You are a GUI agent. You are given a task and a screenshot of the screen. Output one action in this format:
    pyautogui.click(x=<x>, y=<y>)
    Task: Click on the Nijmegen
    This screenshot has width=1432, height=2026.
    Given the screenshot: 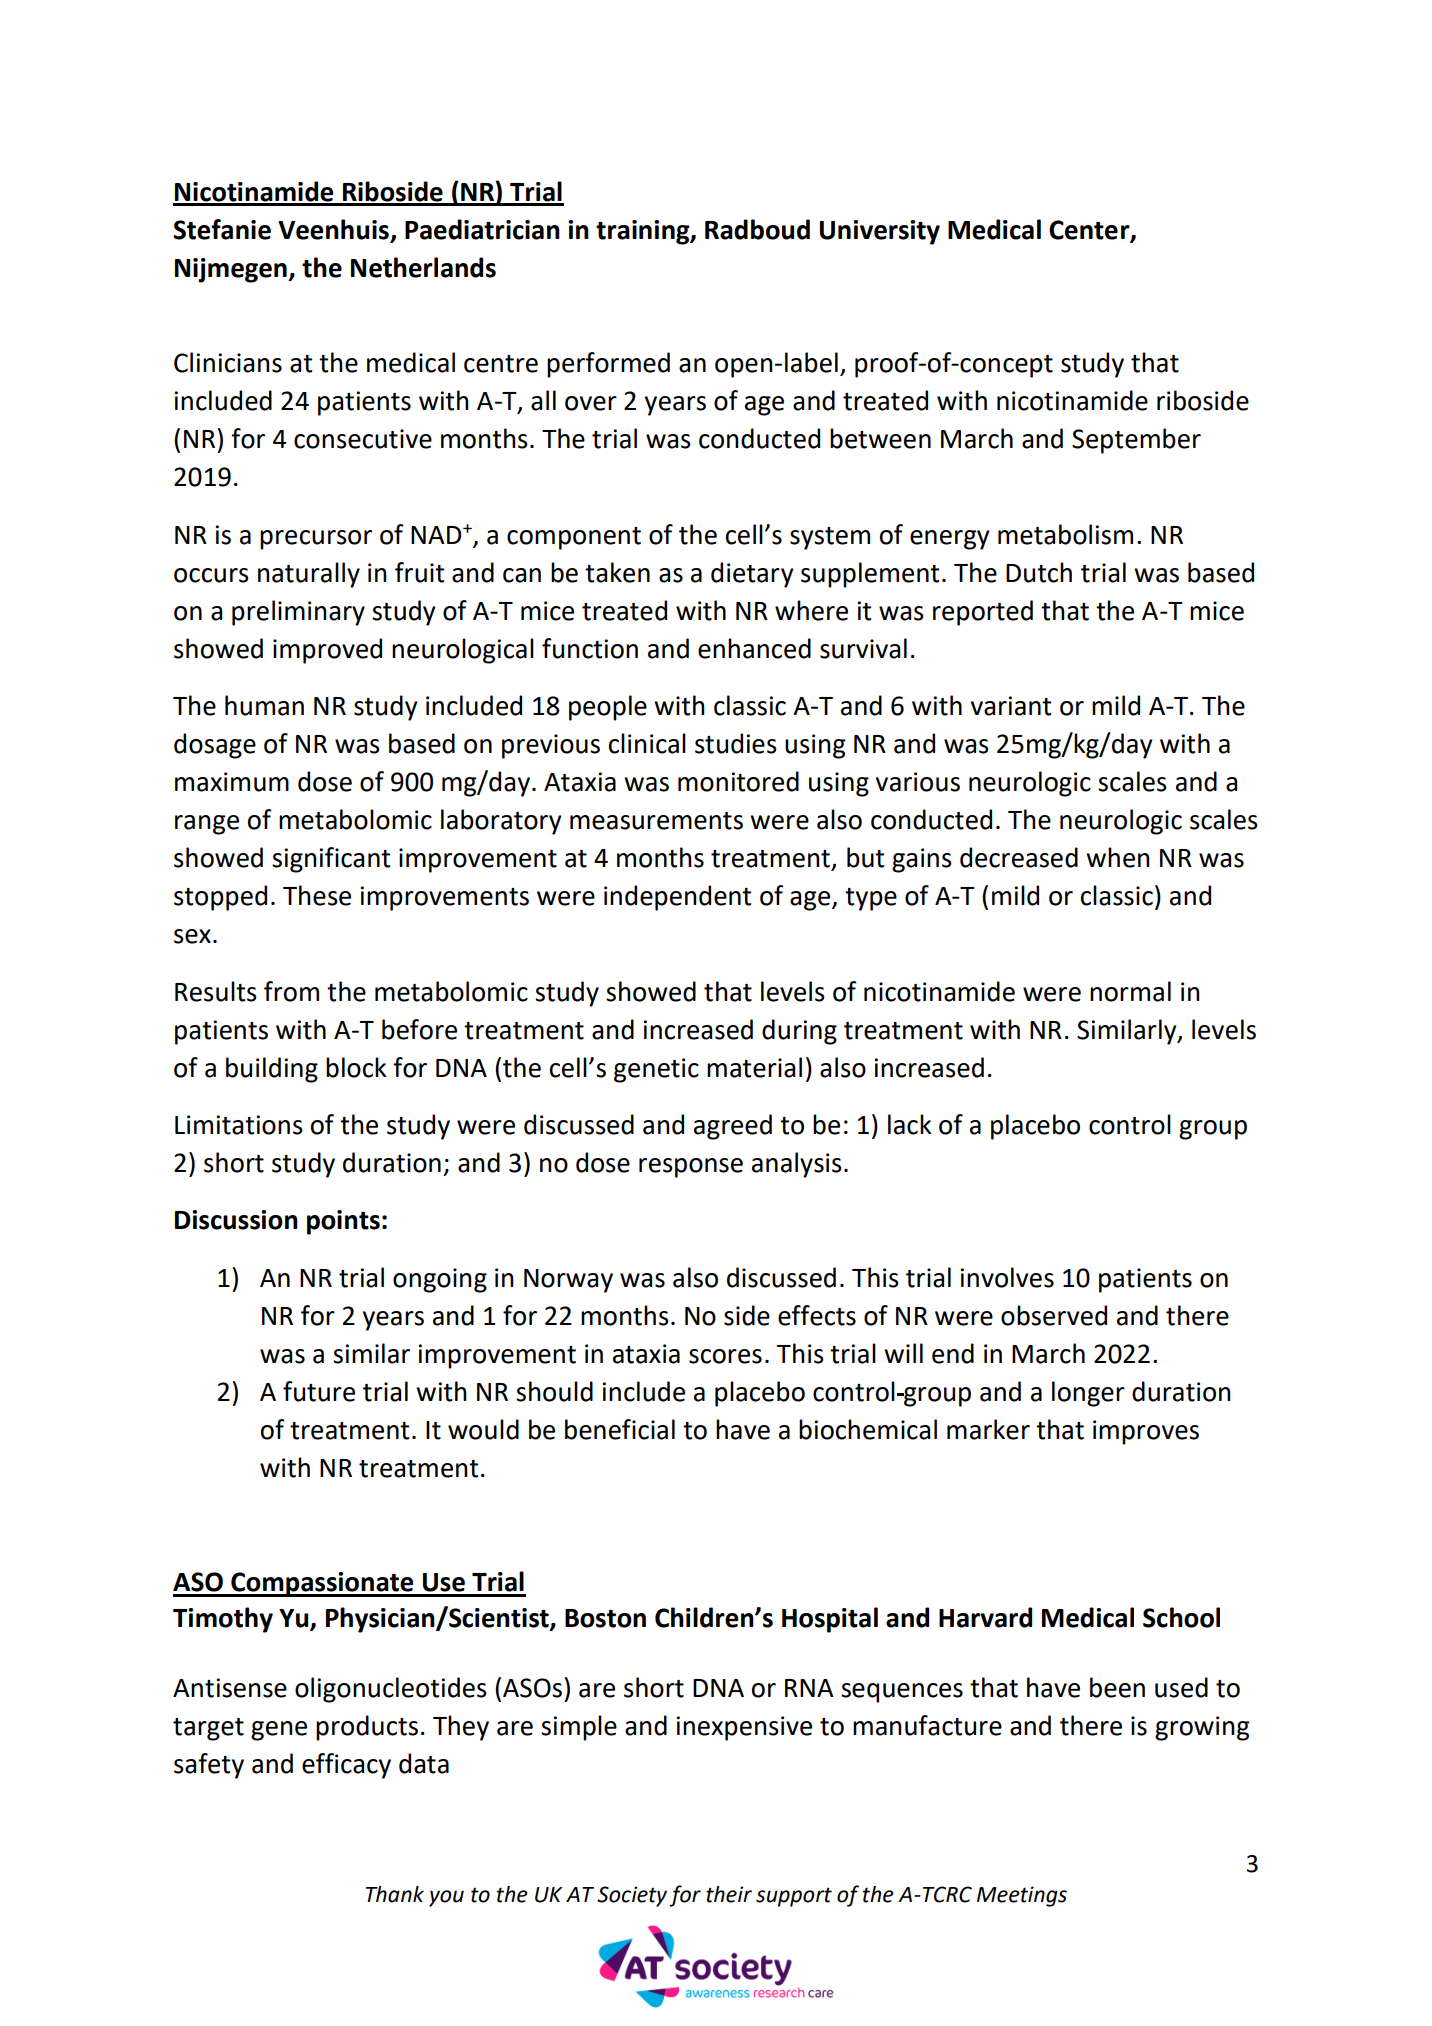 What is the action you would take?
    pyautogui.click(x=232, y=270)
